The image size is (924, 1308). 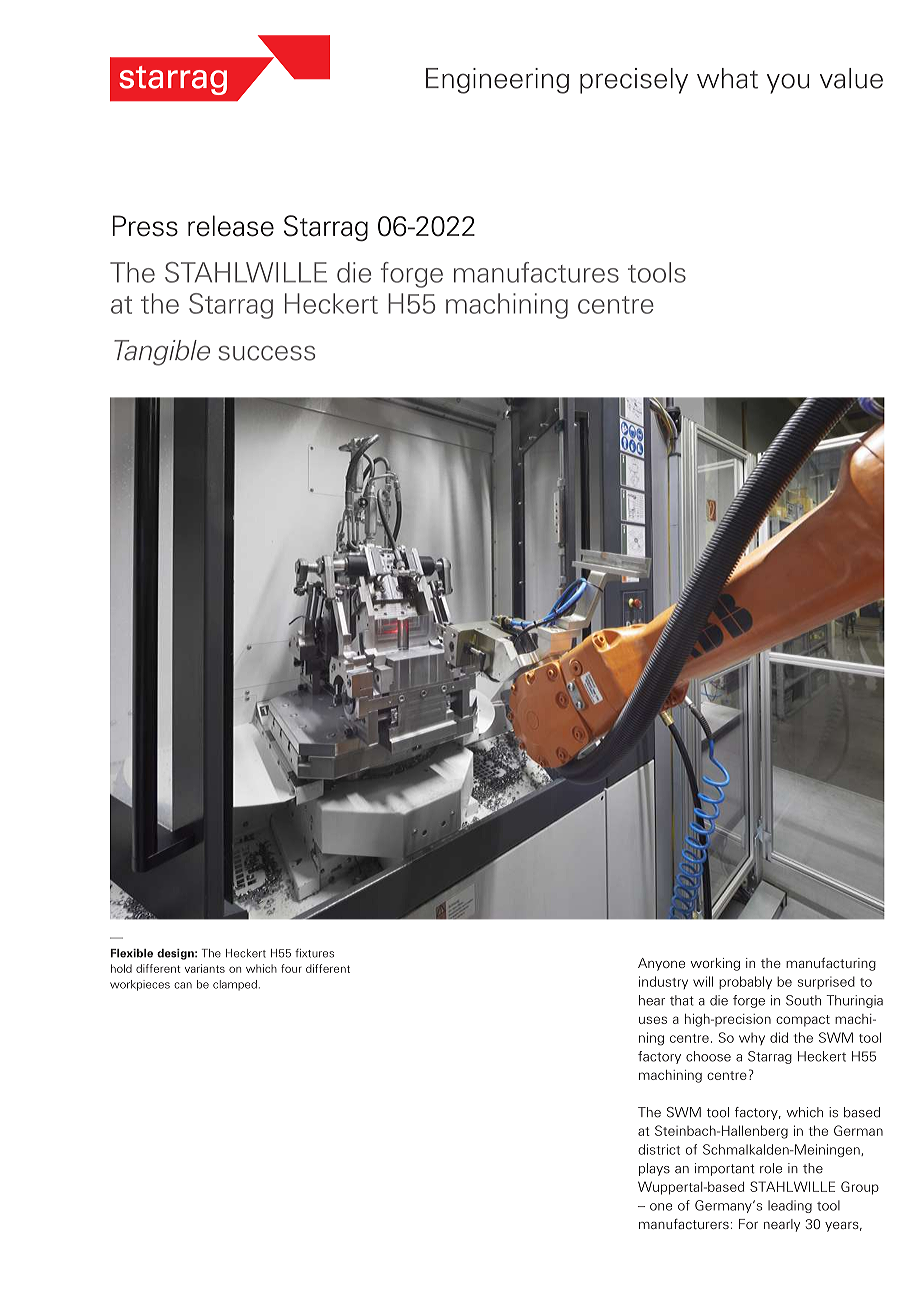 I want to click on working, so click(x=715, y=964).
